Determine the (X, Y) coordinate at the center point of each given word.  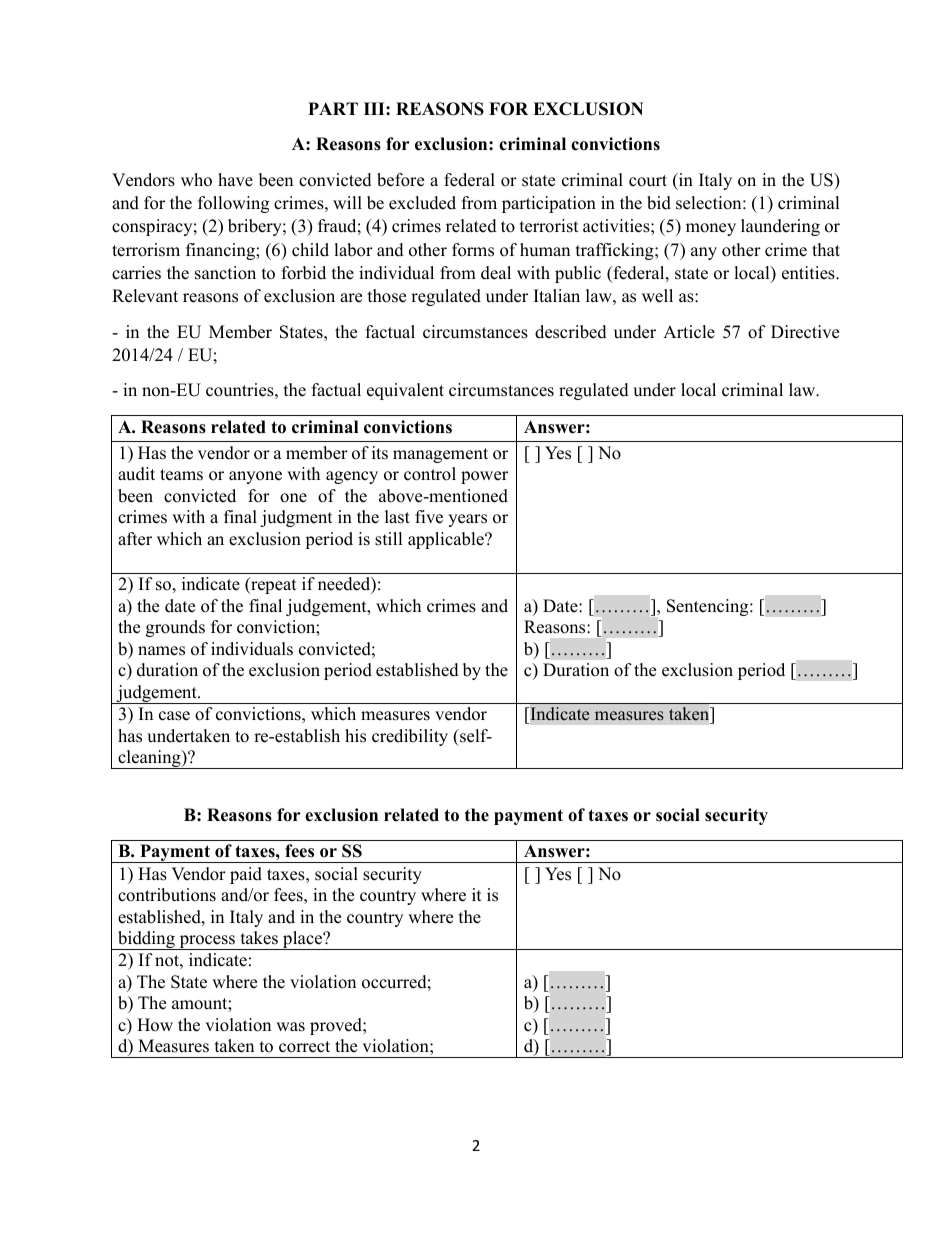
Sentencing (709, 607)
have (235, 180)
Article (689, 332)
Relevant (145, 296)
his (355, 736)
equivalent (405, 391)
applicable (447, 540)
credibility (410, 737)
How (155, 1025)
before (400, 180)
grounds (175, 628)
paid (246, 875)
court (648, 181)
